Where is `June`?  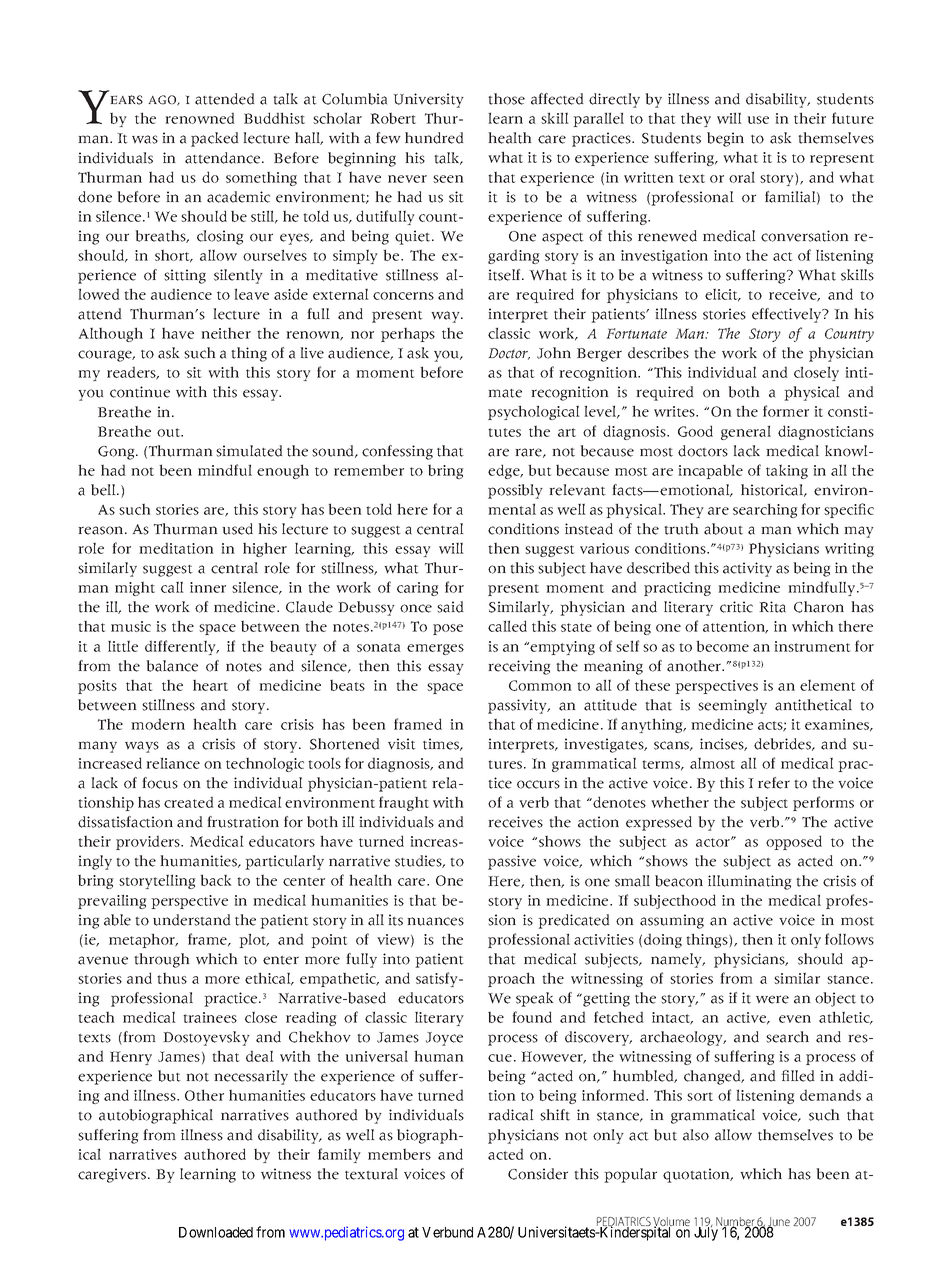 June is located at coordinates (778, 1223).
